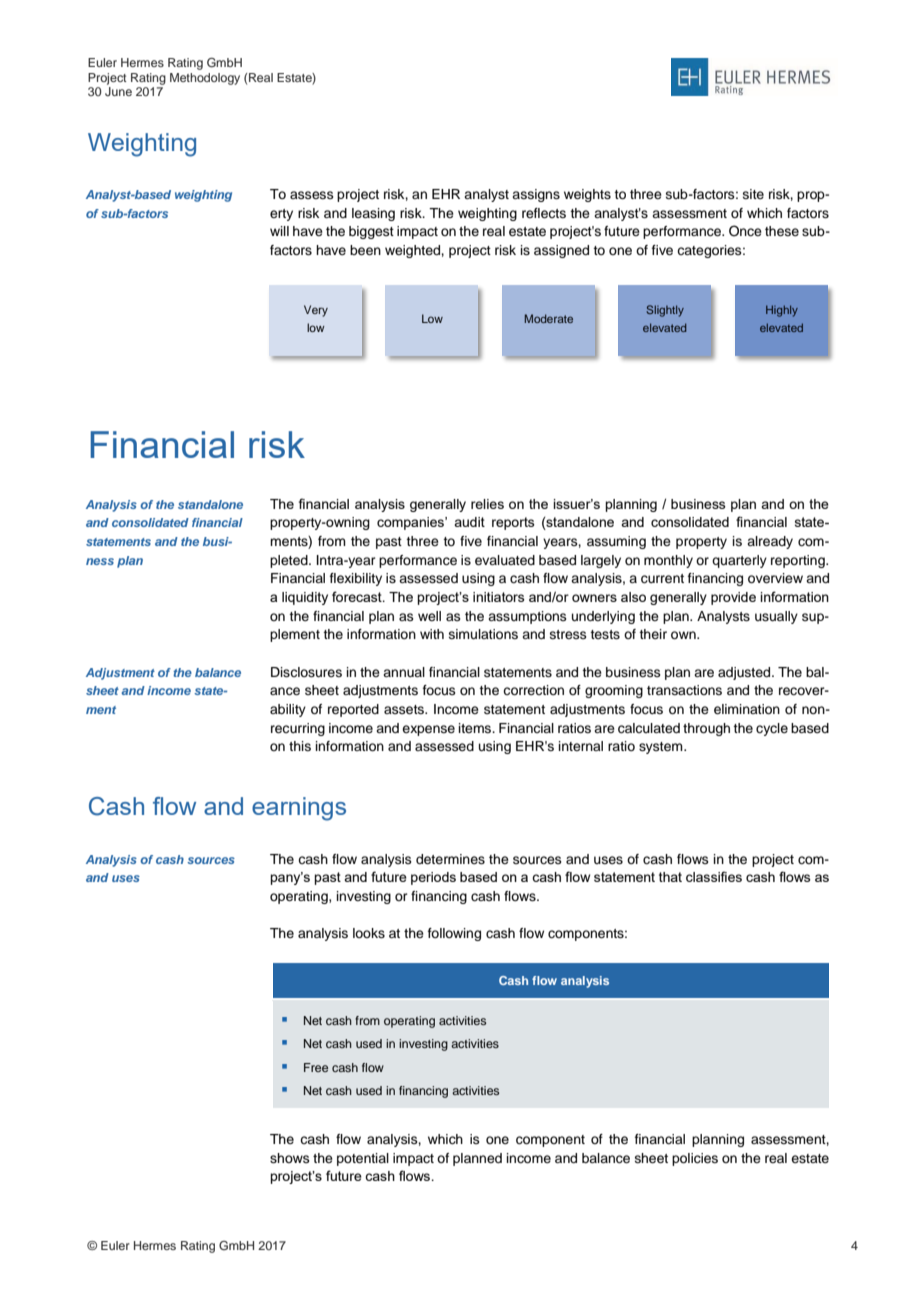 The image size is (924, 1308). Describe the element at coordinates (429, 616) in the document. I see `well` at that location.
